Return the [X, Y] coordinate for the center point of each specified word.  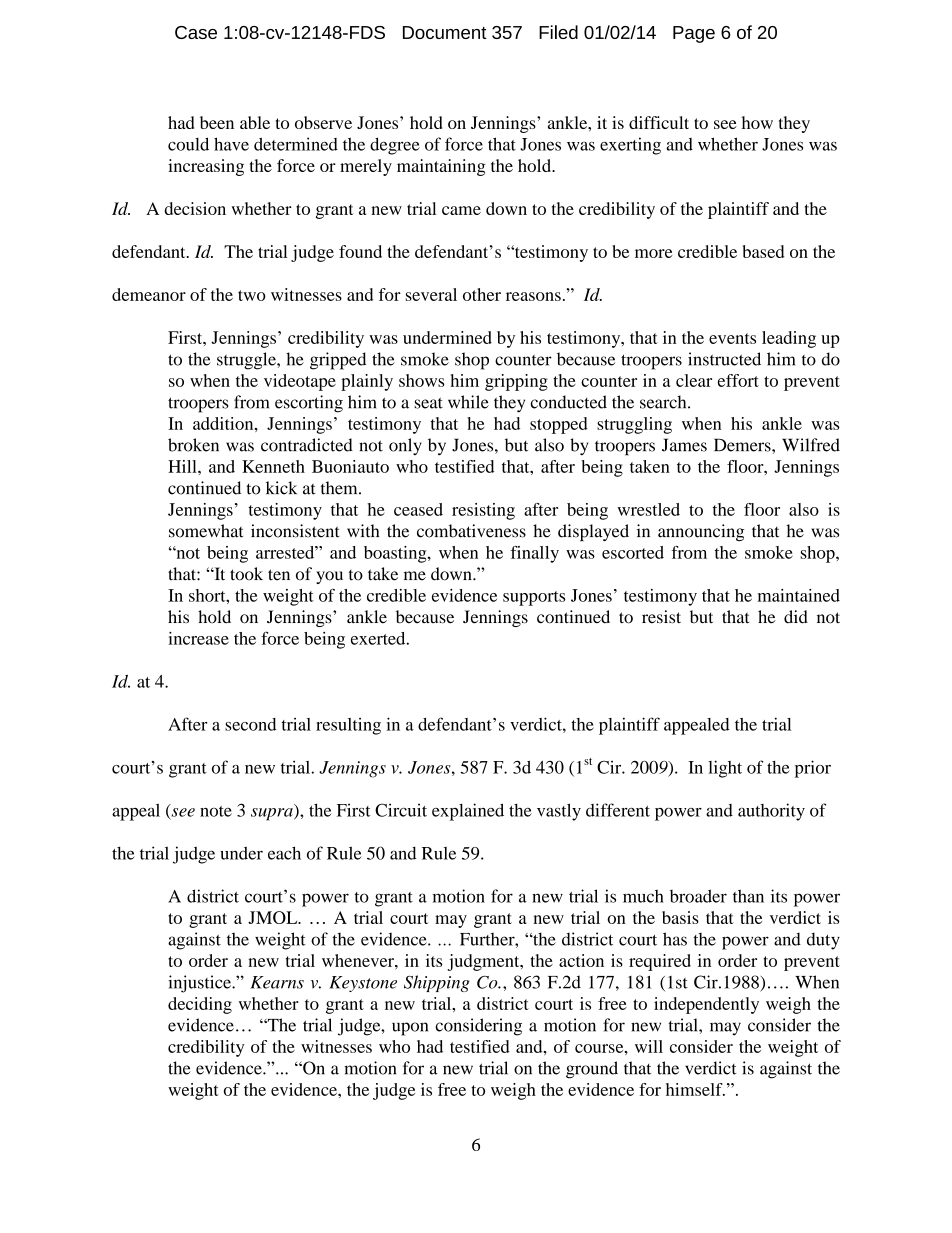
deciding [200, 1005]
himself [695, 1089]
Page [694, 34]
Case [196, 32]
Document [445, 32]
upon [410, 1029]
